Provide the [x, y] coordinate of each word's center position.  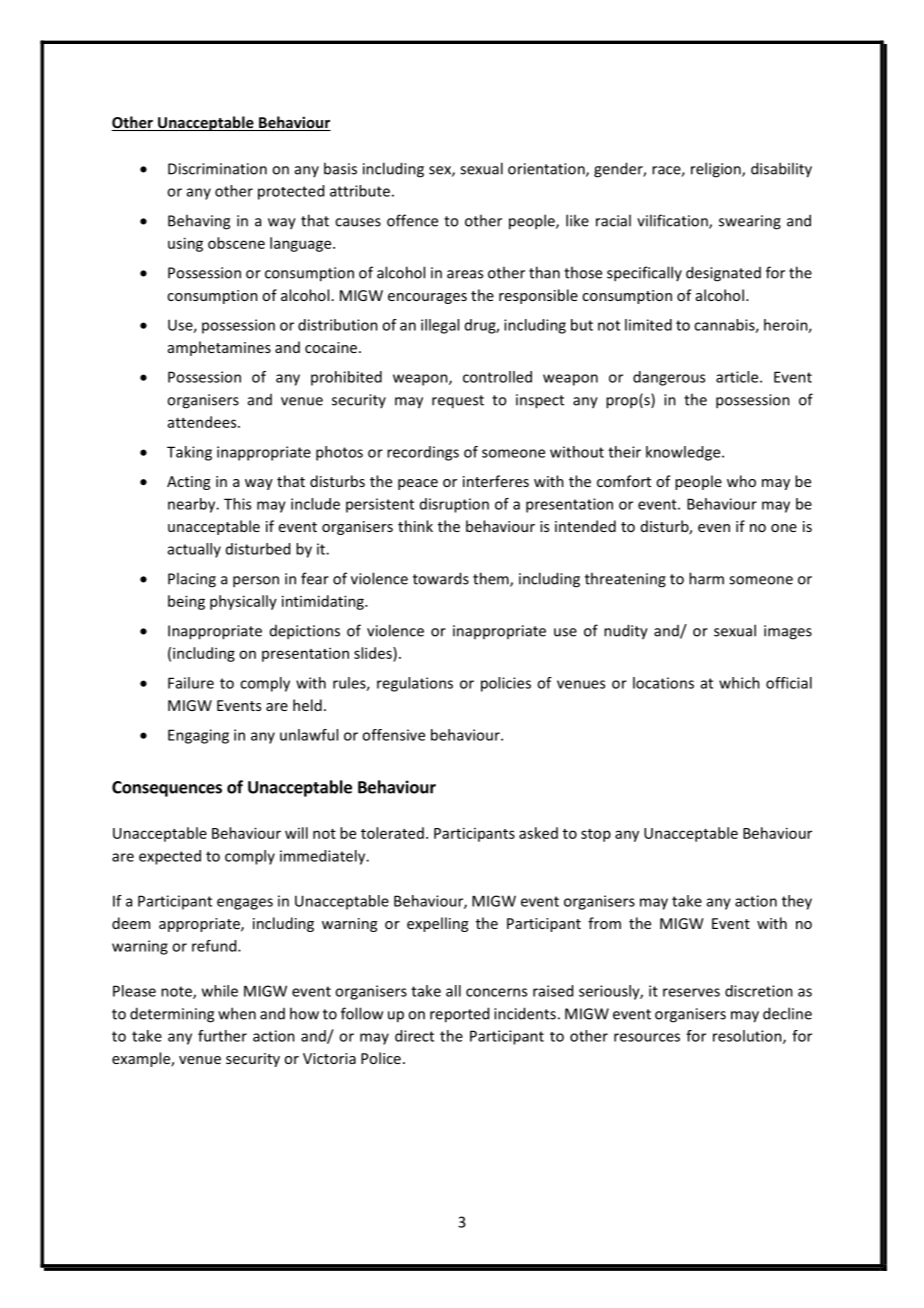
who [741, 481]
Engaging [198, 736]
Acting [188, 483]
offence [412, 220]
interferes [496, 481]
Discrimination [217, 169]
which [739, 683]
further [222, 1036]
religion [717, 170]
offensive [393, 735]
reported [459, 1015]
